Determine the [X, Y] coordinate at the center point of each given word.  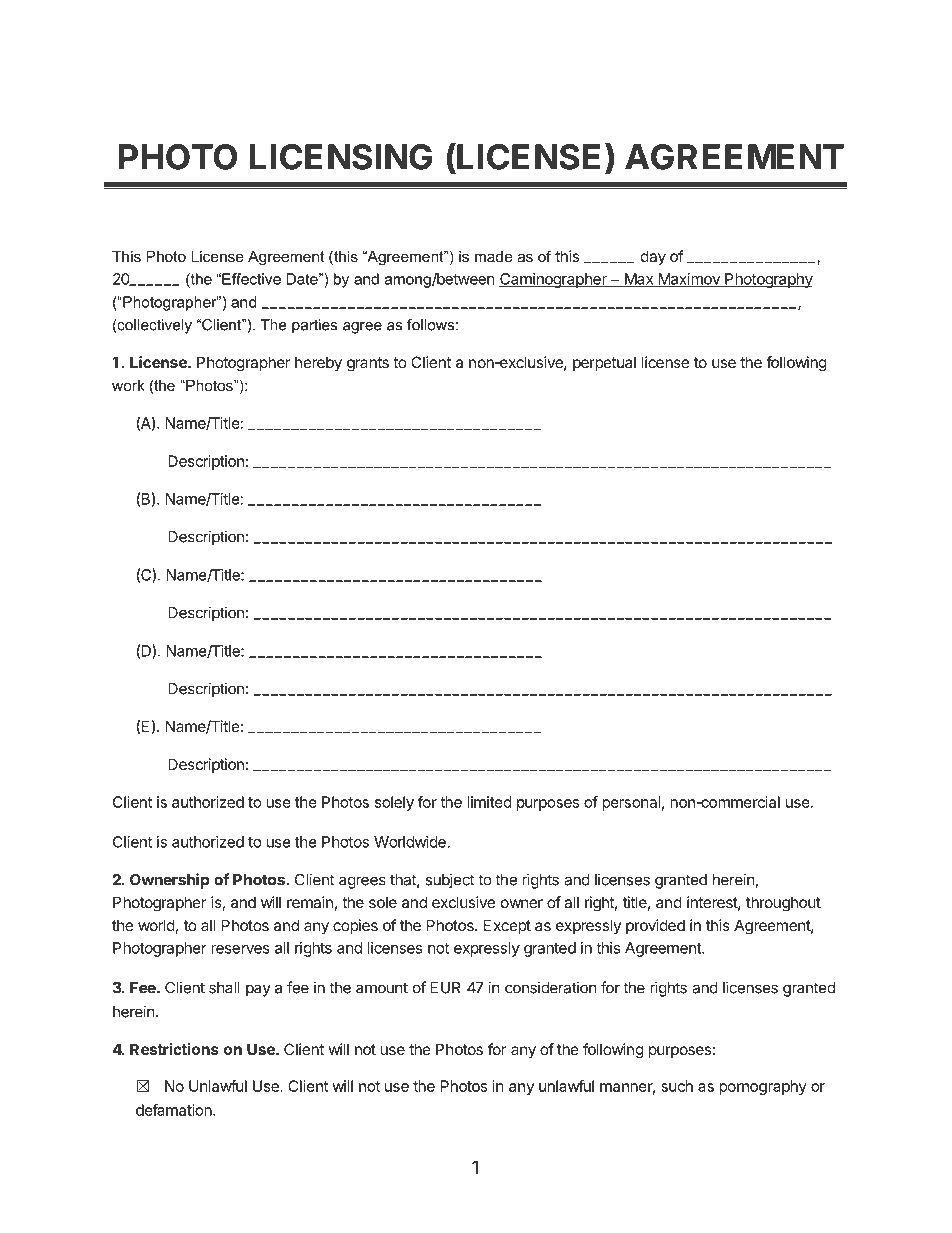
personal [631, 803]
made [494, 256]
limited [489, 802]
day [653, 258]
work [128, 385]
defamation [175, 1110]
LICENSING [341, 157]
